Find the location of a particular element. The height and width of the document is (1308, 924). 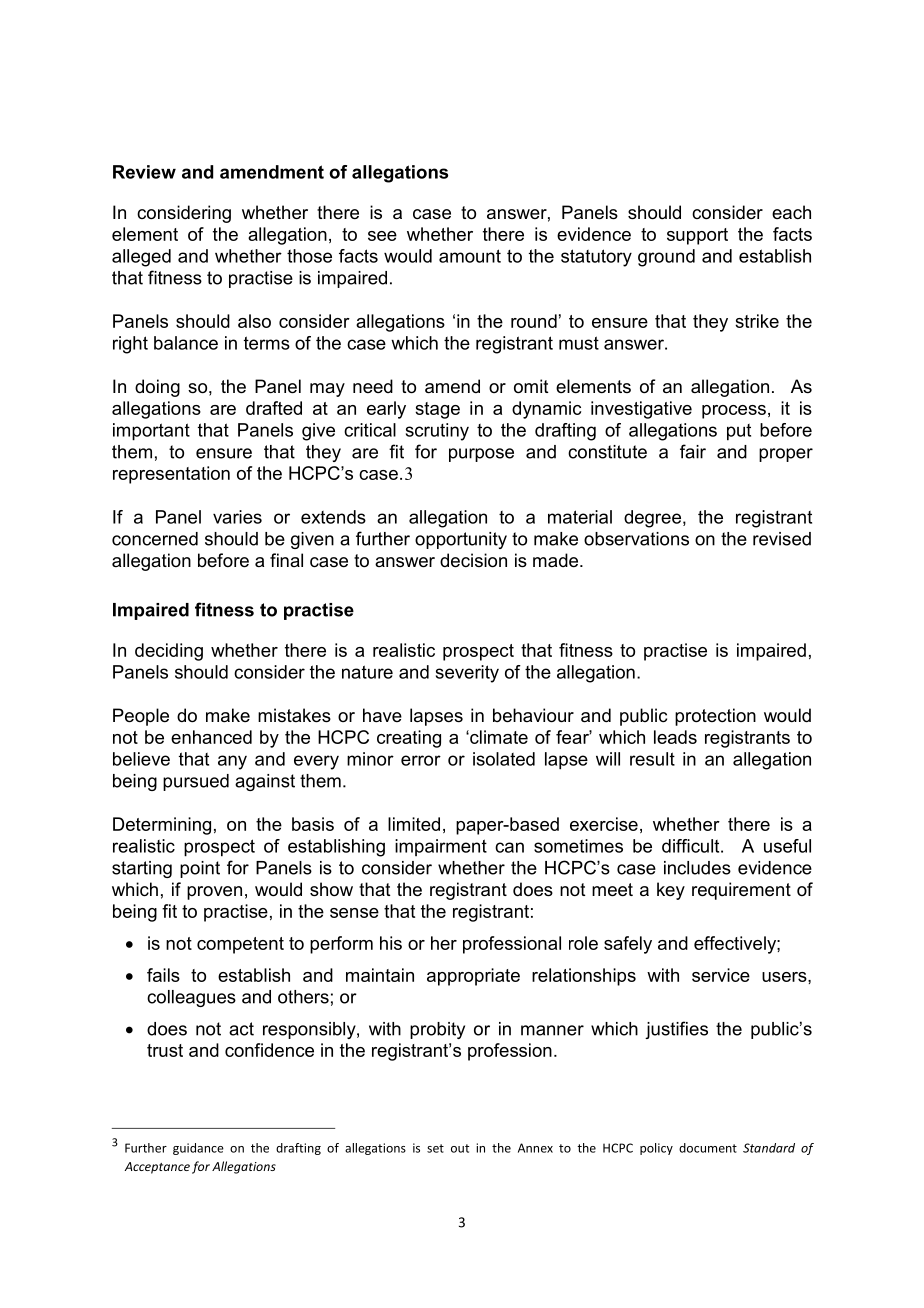

opportunity is located at coordinates (461, 540).
